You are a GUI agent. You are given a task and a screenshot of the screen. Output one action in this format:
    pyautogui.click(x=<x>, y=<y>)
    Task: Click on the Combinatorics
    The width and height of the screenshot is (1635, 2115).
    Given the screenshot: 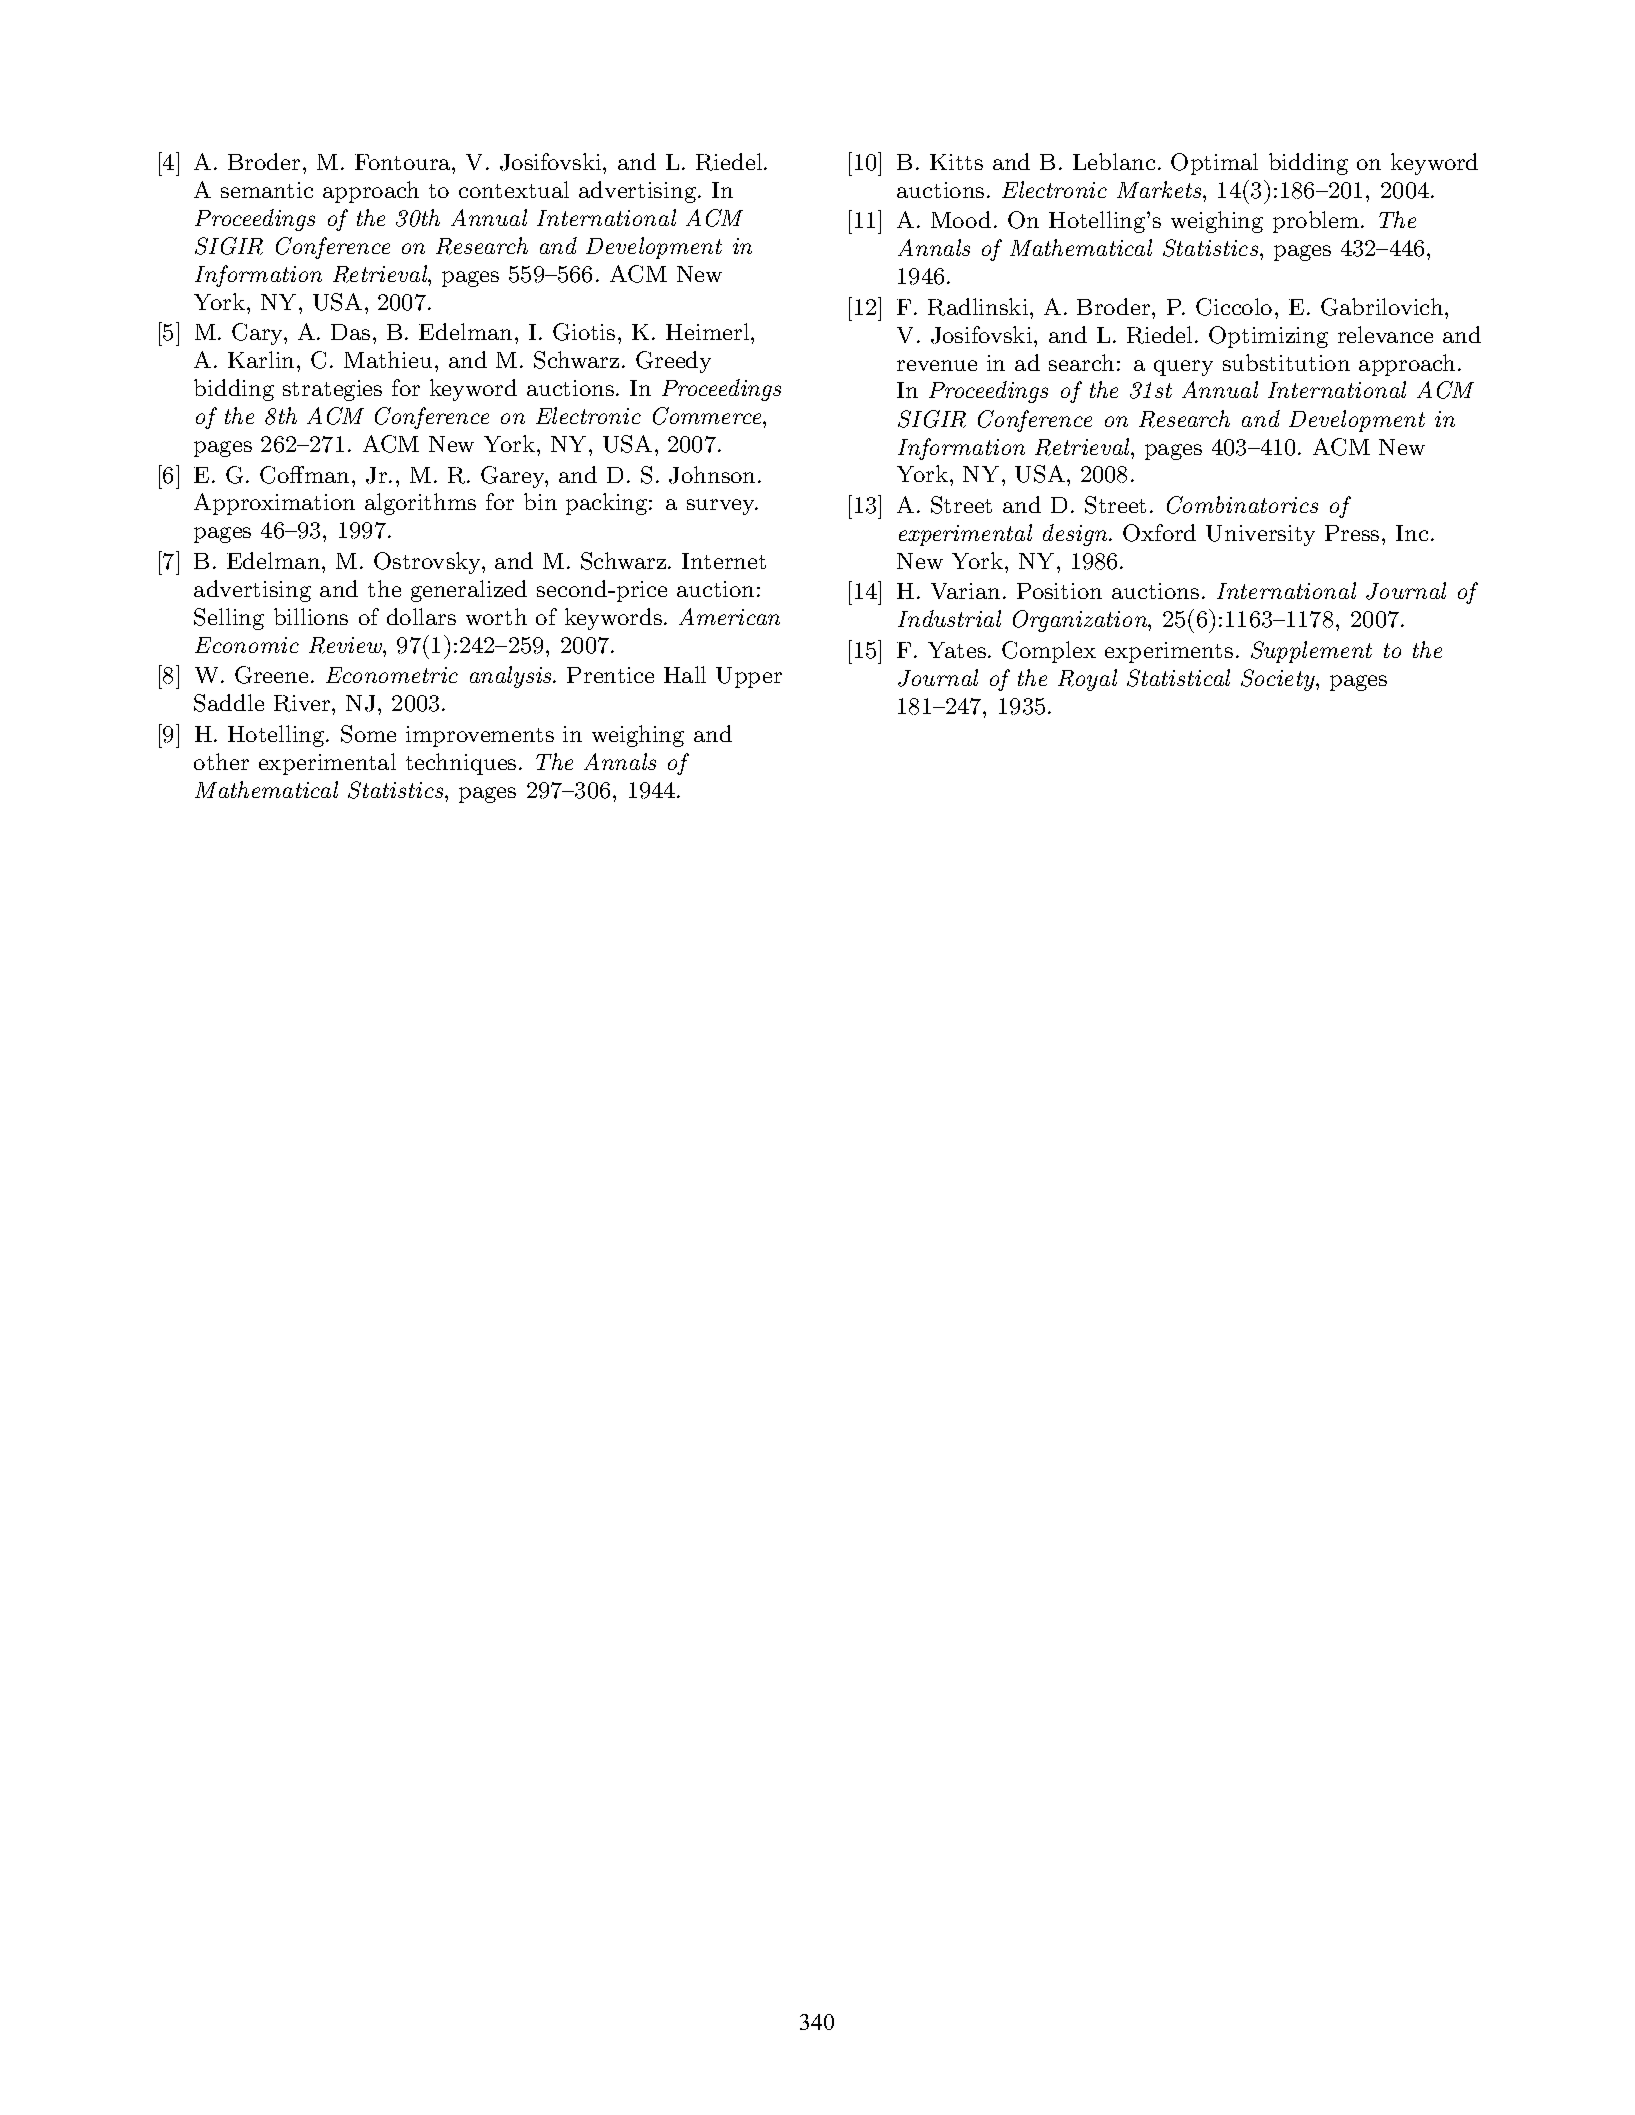 What is the action you would take?
    pyautogui.click(x=1242, y=505)
